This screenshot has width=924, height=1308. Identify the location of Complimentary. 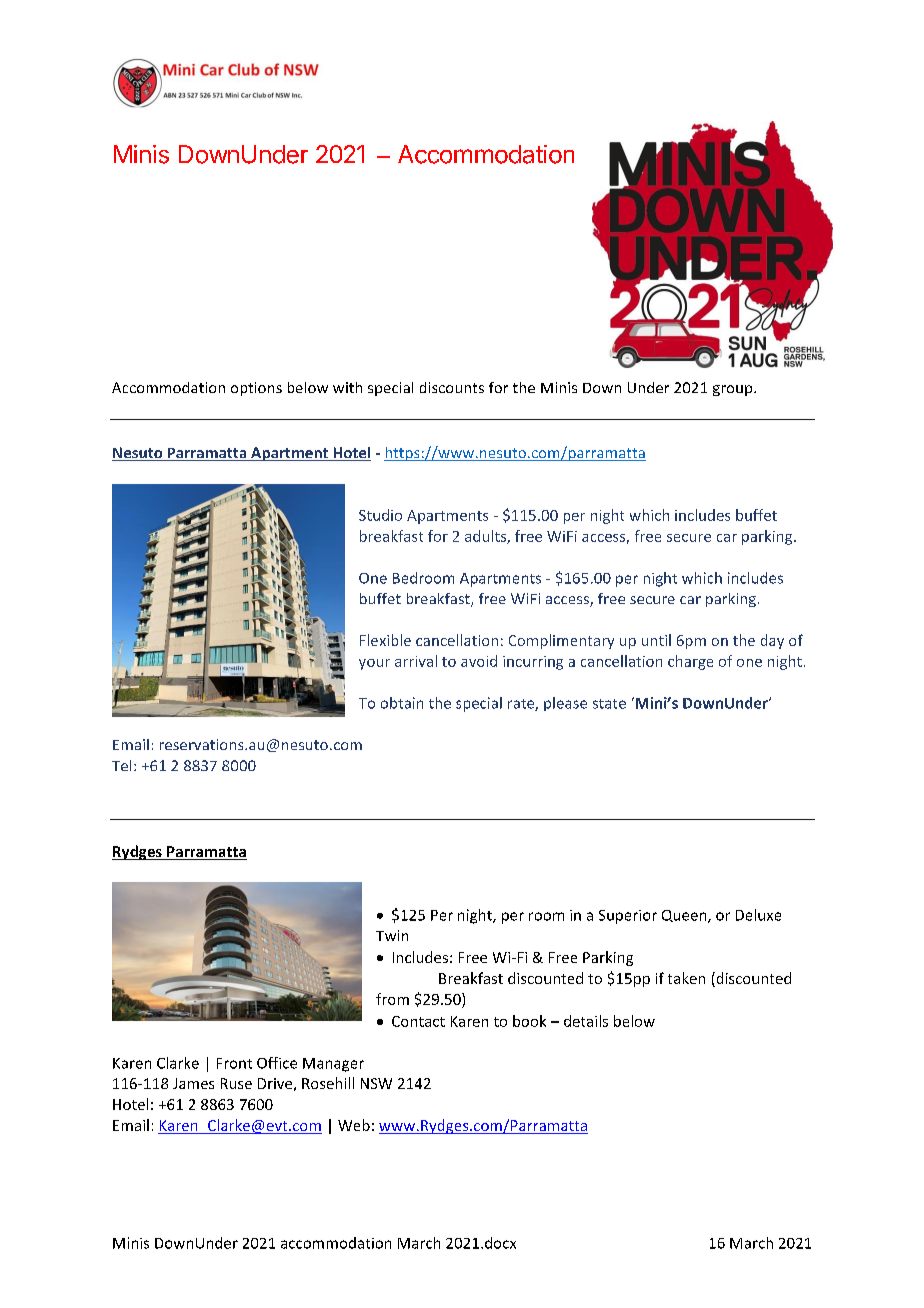
(561, 641).
